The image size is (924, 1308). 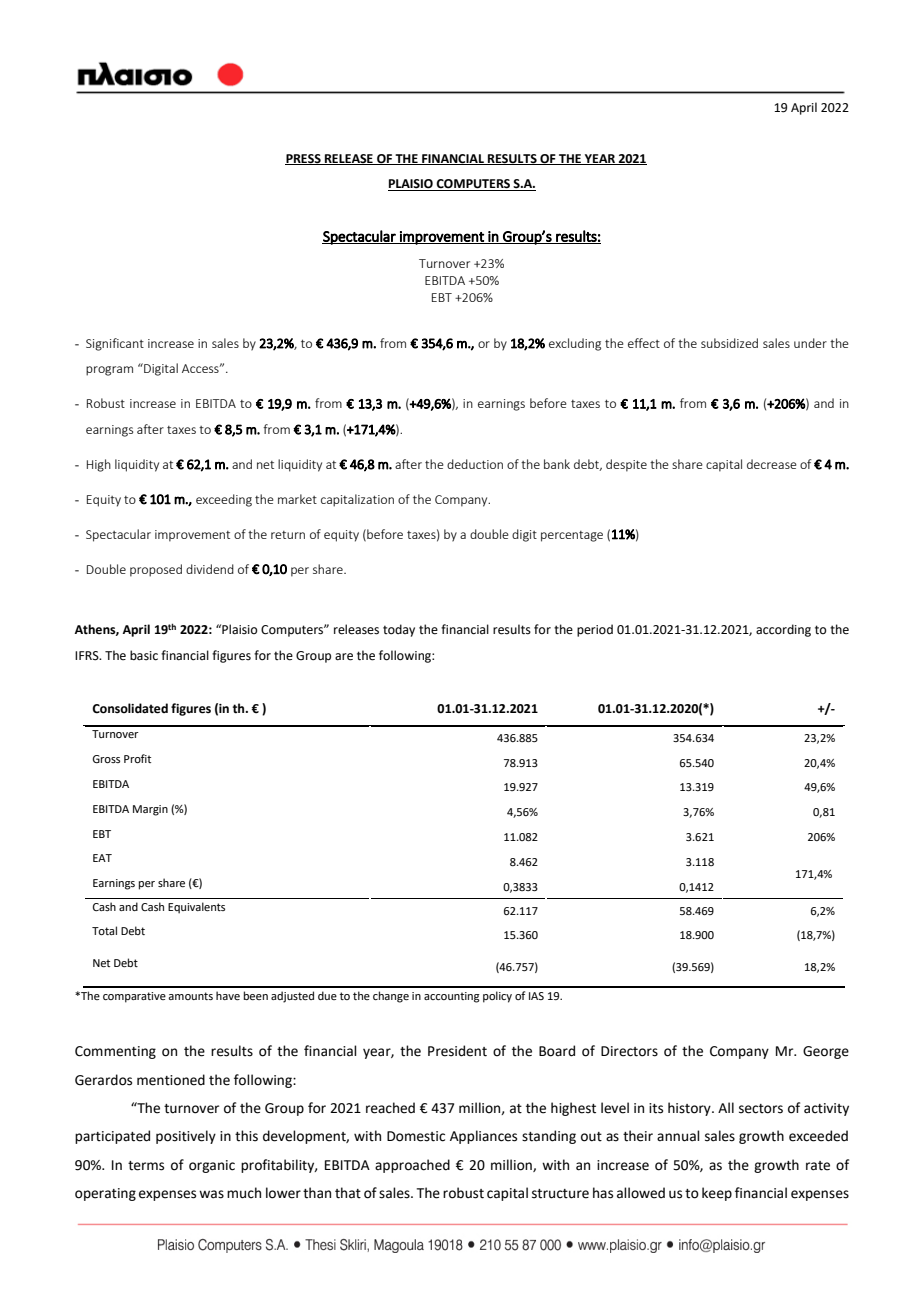 What do you see at coordinates (224, 500) in the page?
I see `exceeding` at bounding box center [224, 500].
